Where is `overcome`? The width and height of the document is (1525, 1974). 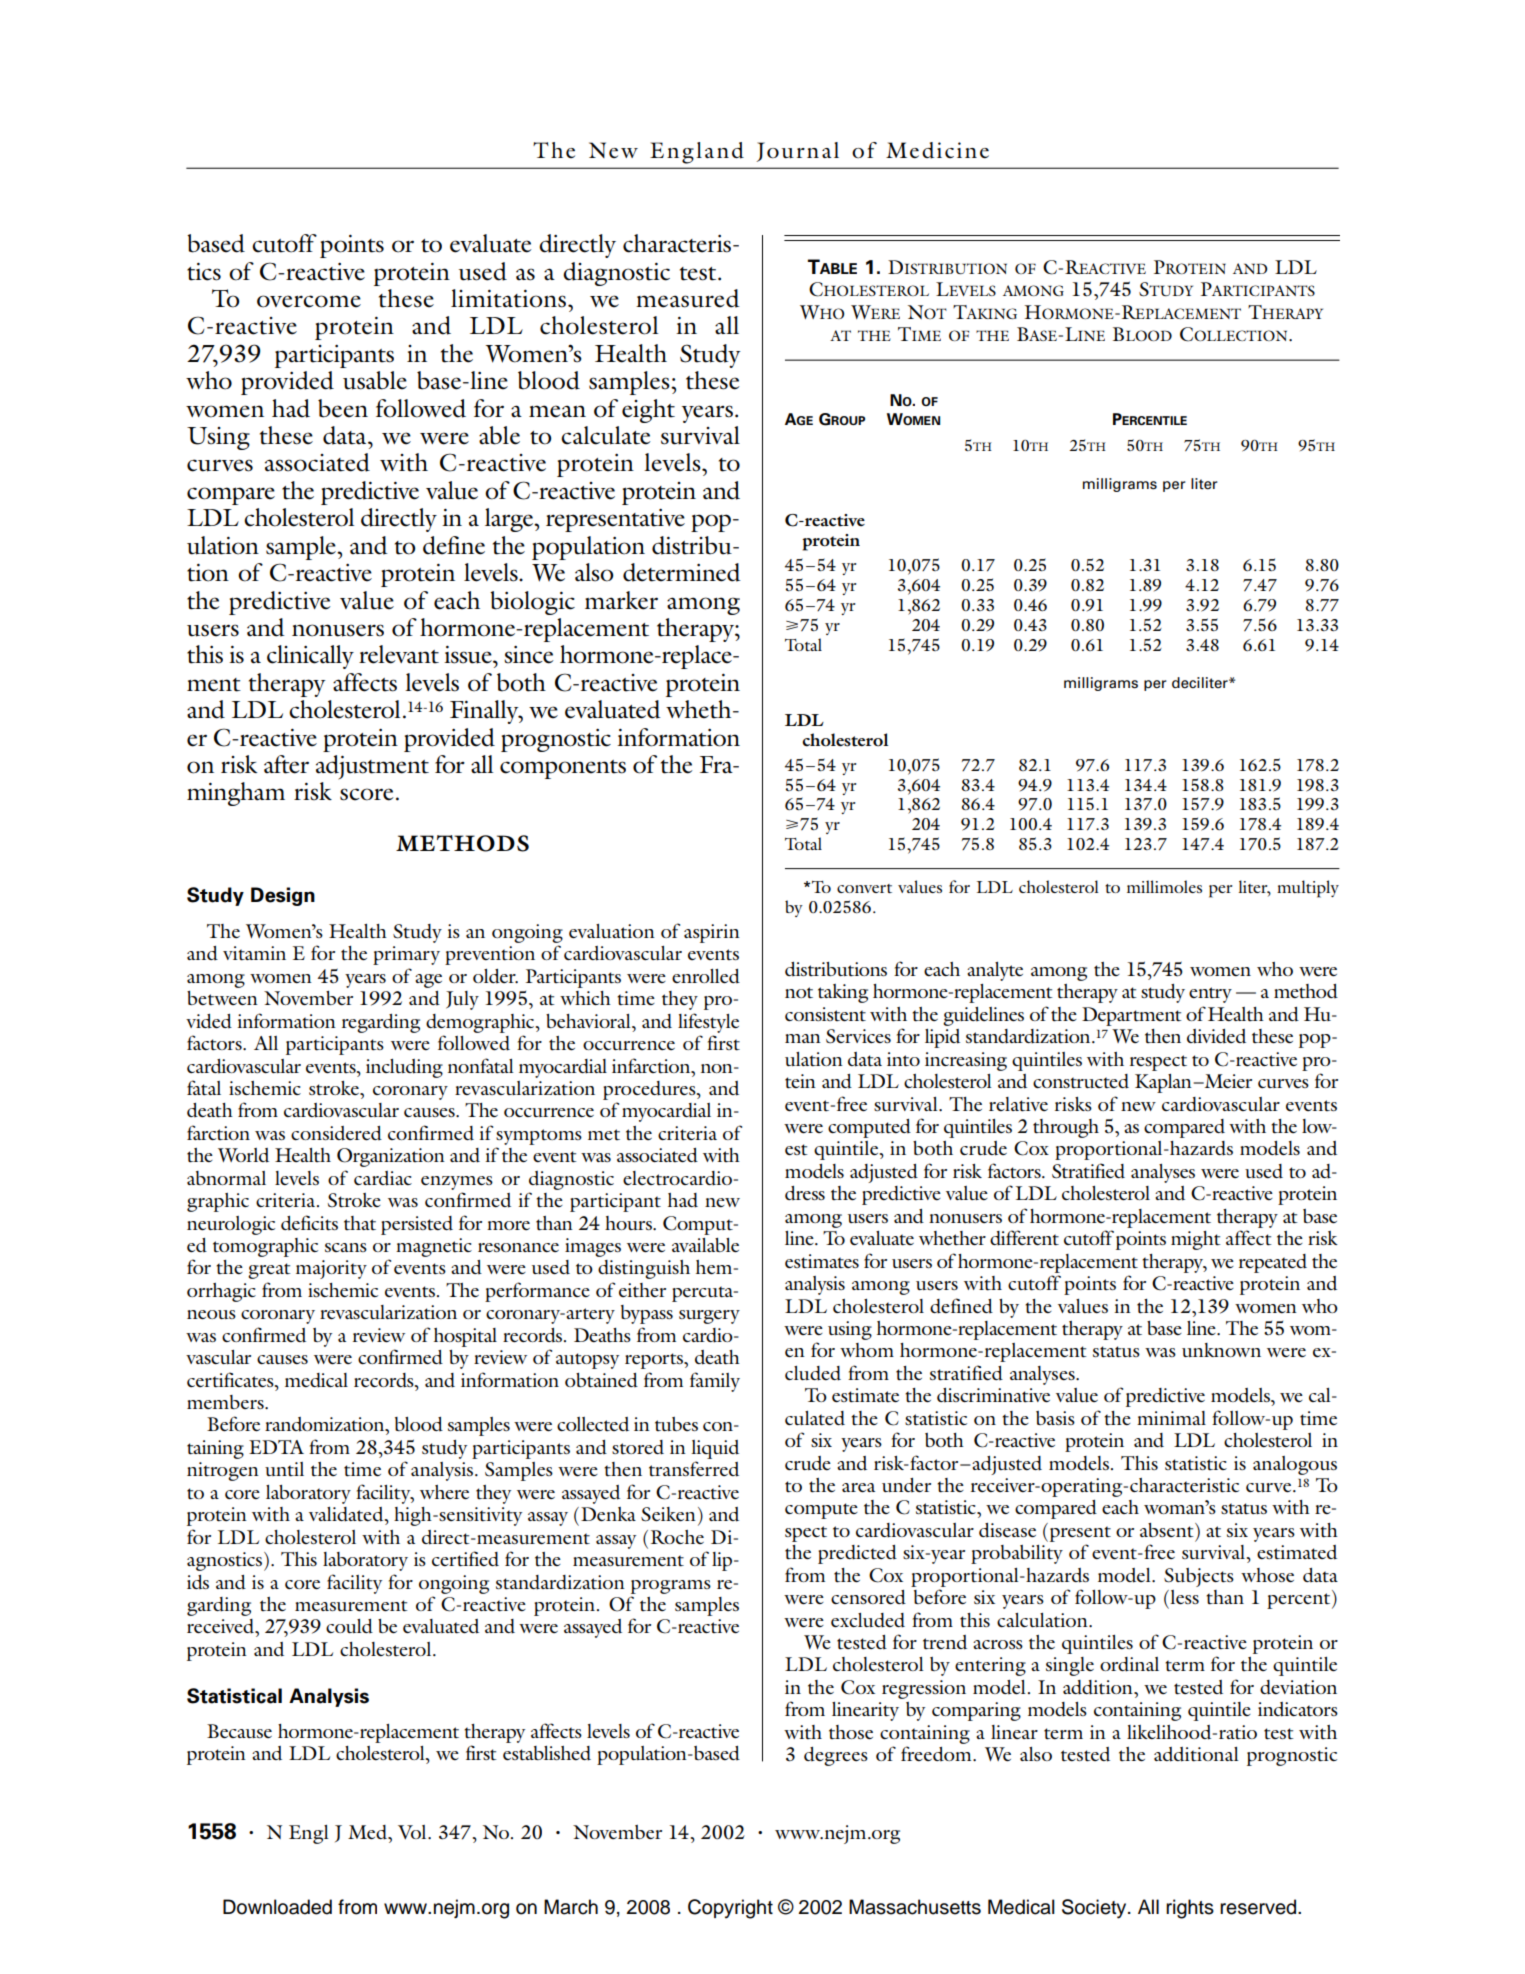 overcome is located at coordinates (309, 301).
